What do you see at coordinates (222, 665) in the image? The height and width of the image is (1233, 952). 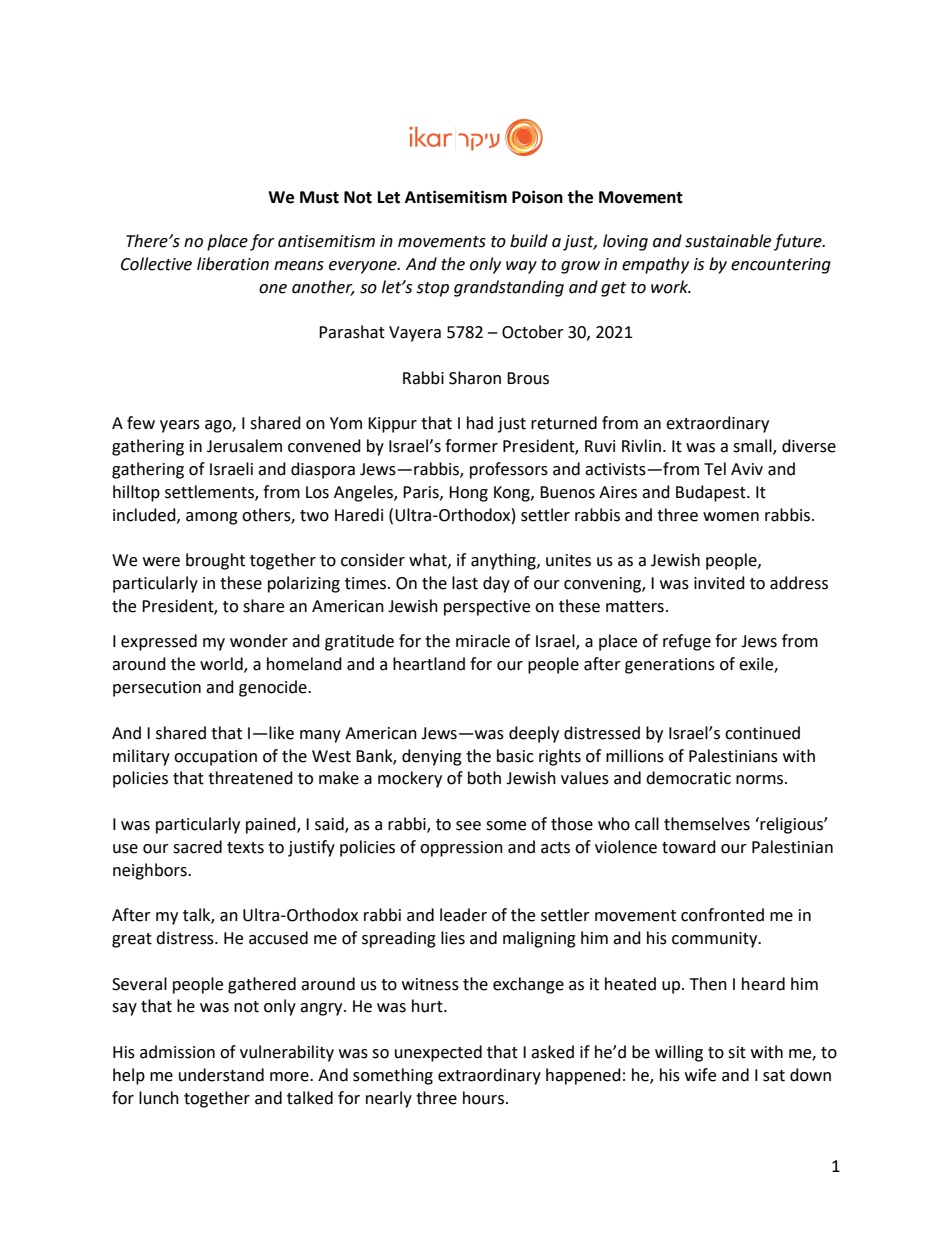 I see `world` at bounding box center [222, 665].
